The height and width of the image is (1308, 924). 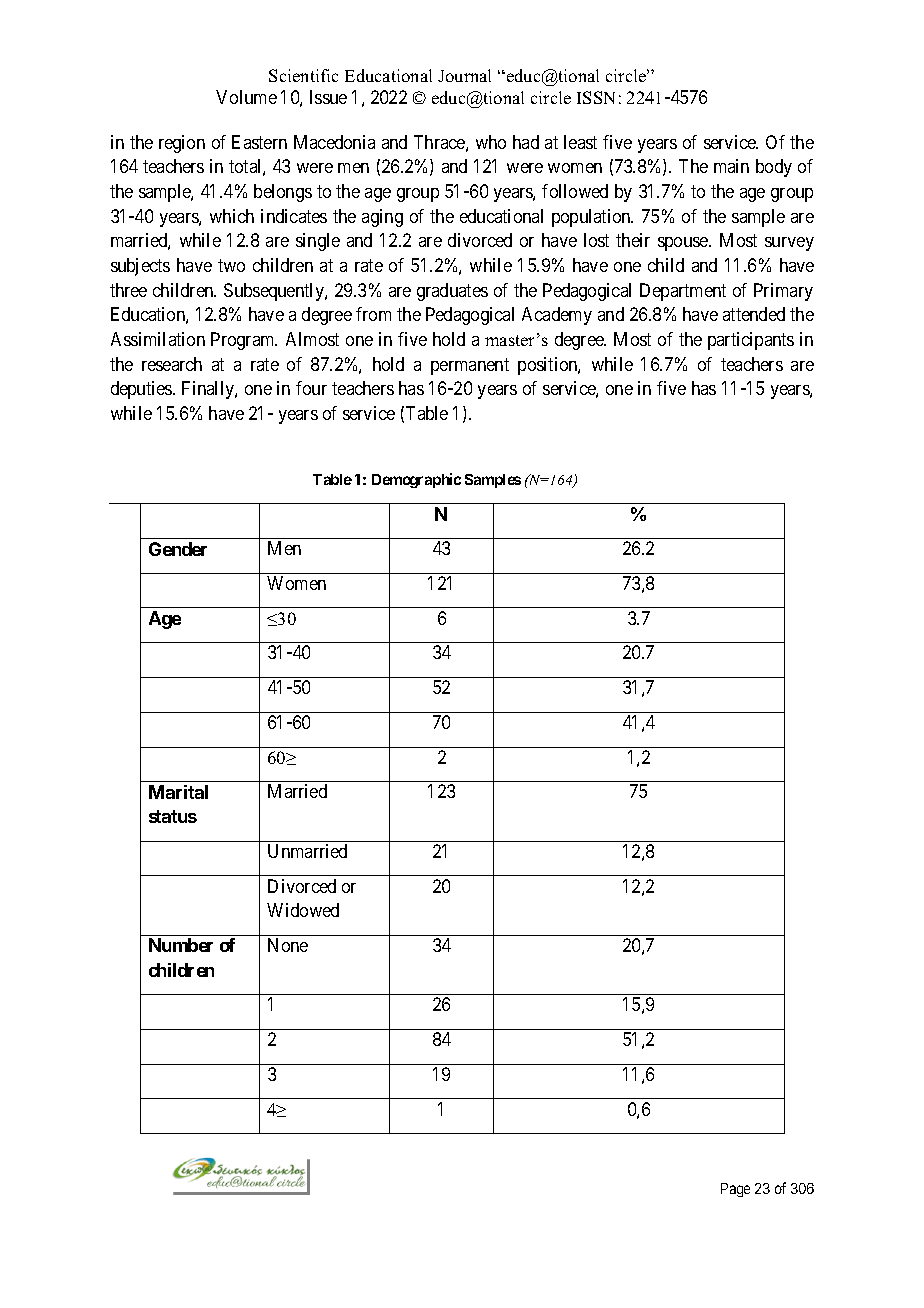 I want to click on None, so click(x=288, y=945).
